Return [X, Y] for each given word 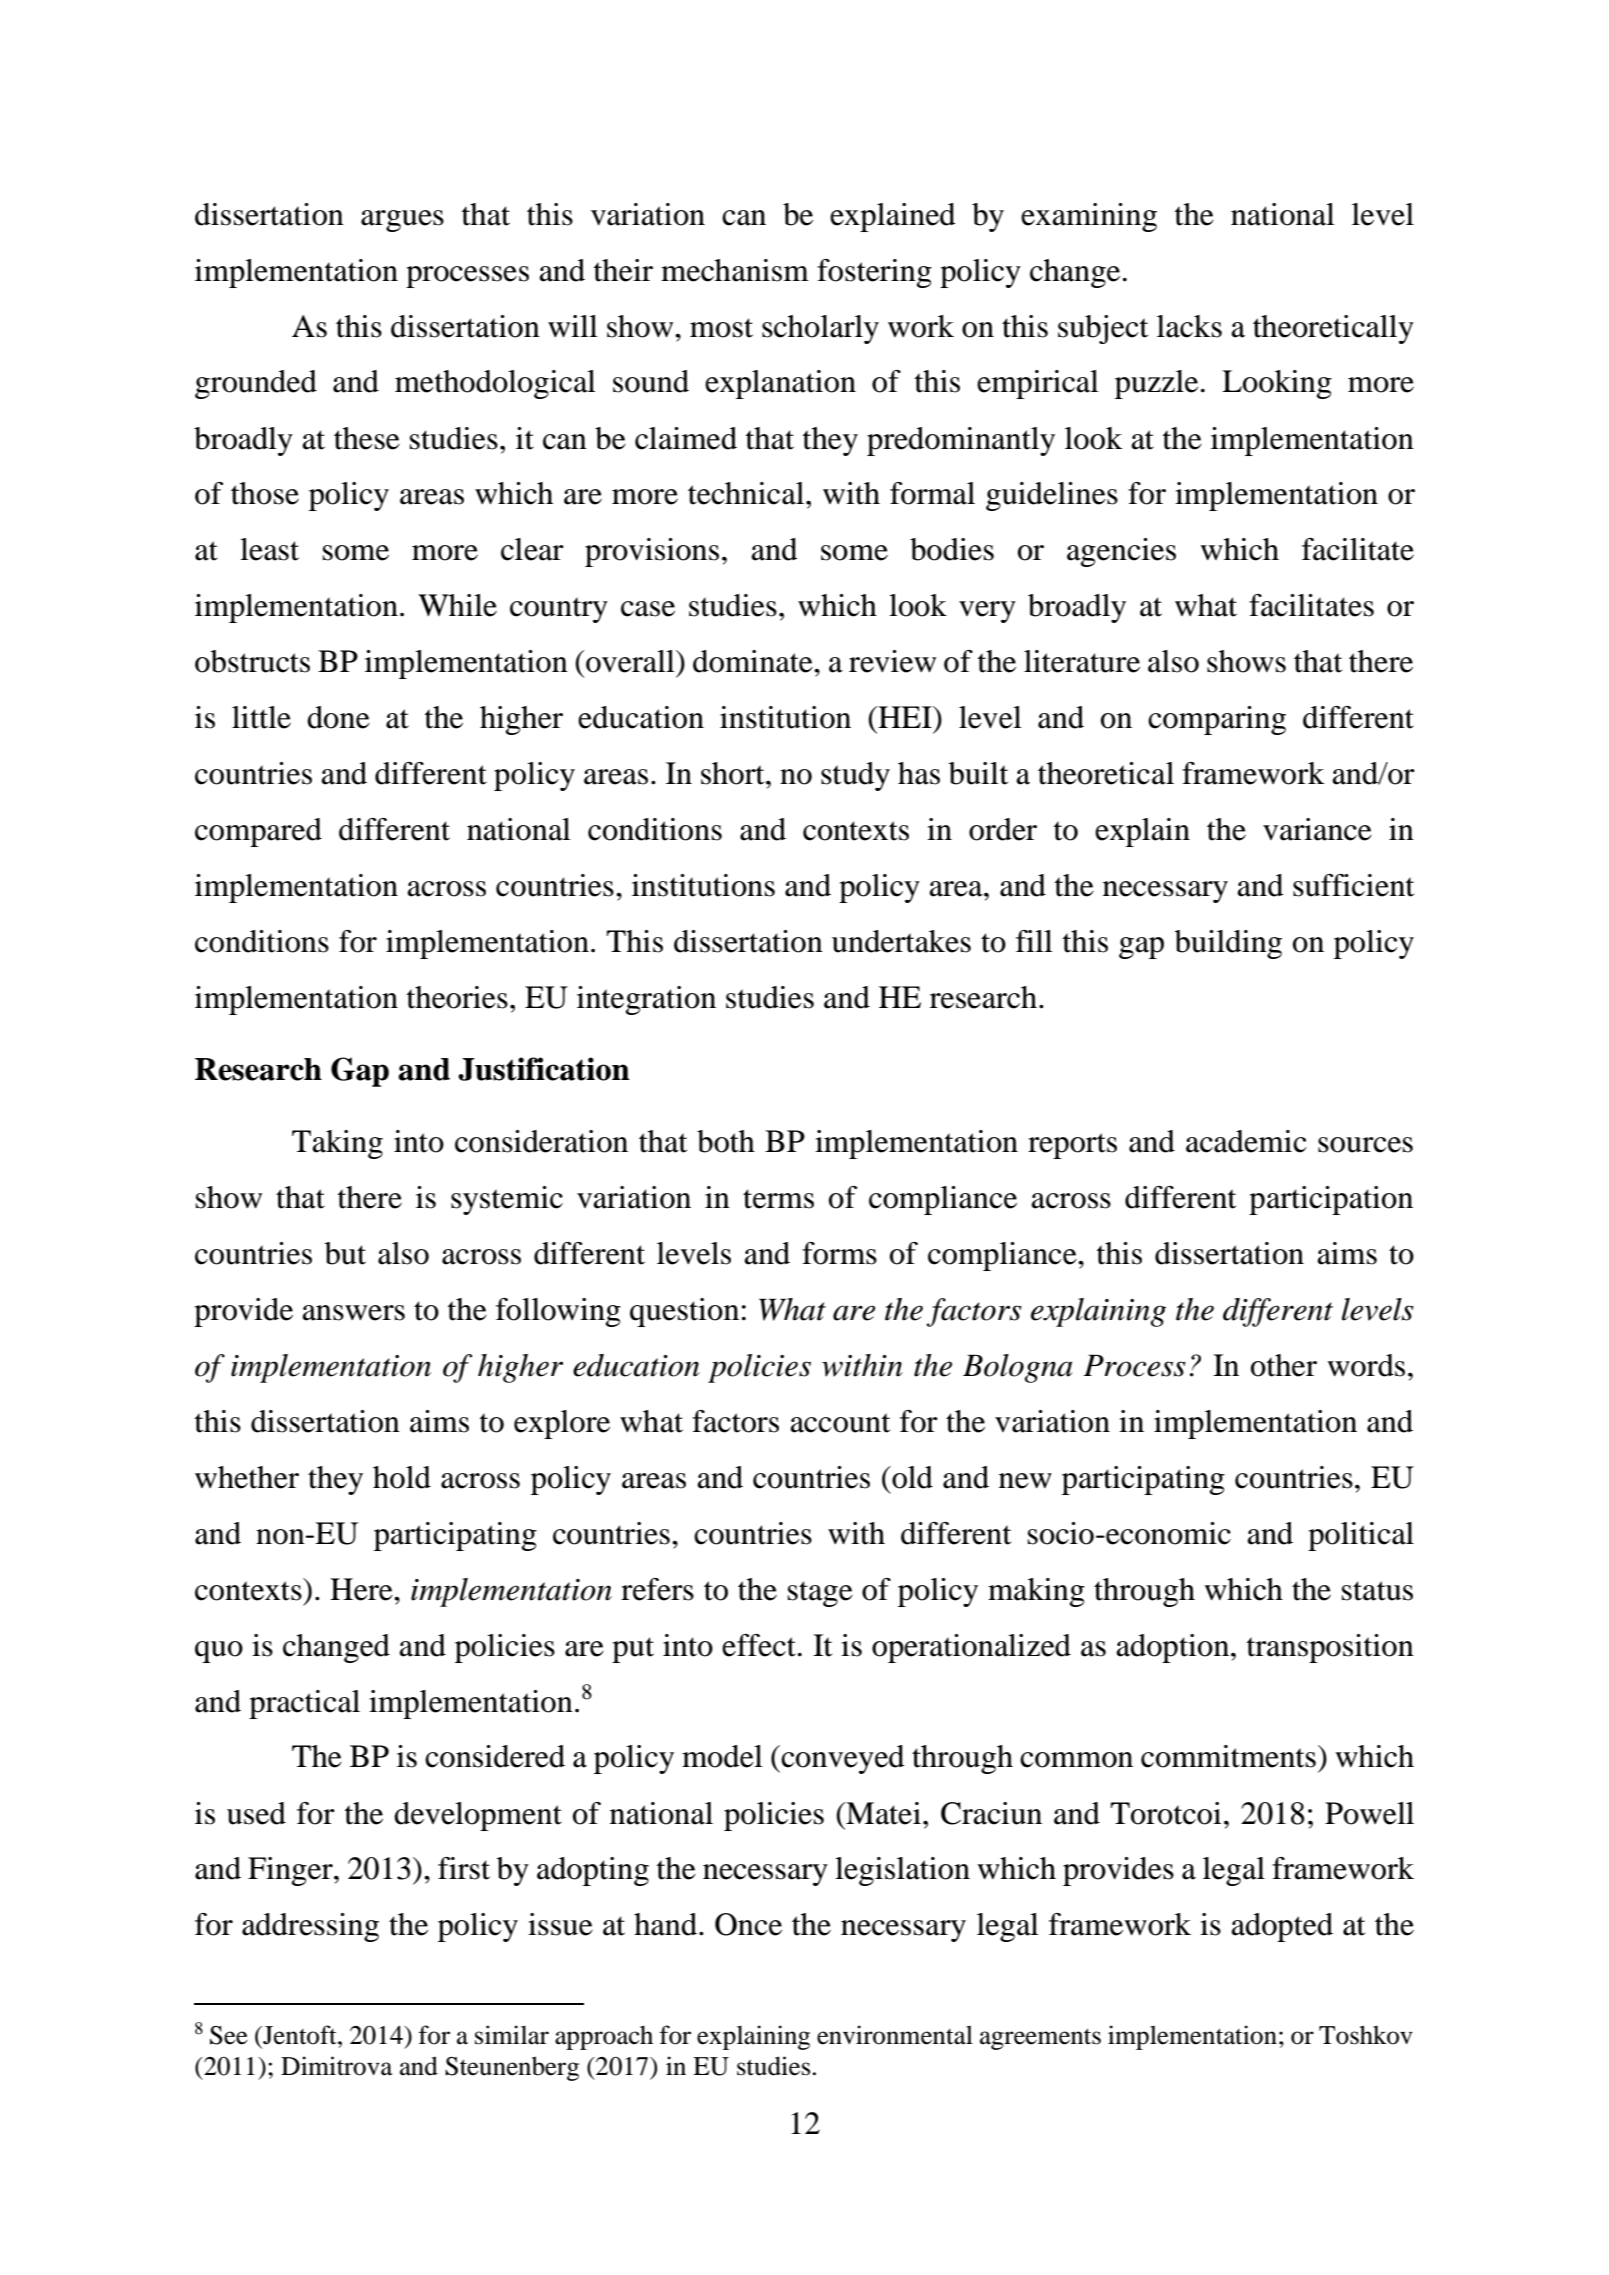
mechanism [735, 270]
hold [402, 1477]
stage [820, 1594]
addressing [310, 1927]
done [338, 717]
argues [402, 221]
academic [1246, 1141]
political [1361, 1536]
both [726, 1141]
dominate [754, 661]
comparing [1217, 720]
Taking [337, 1144]
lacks [1189, 326]
